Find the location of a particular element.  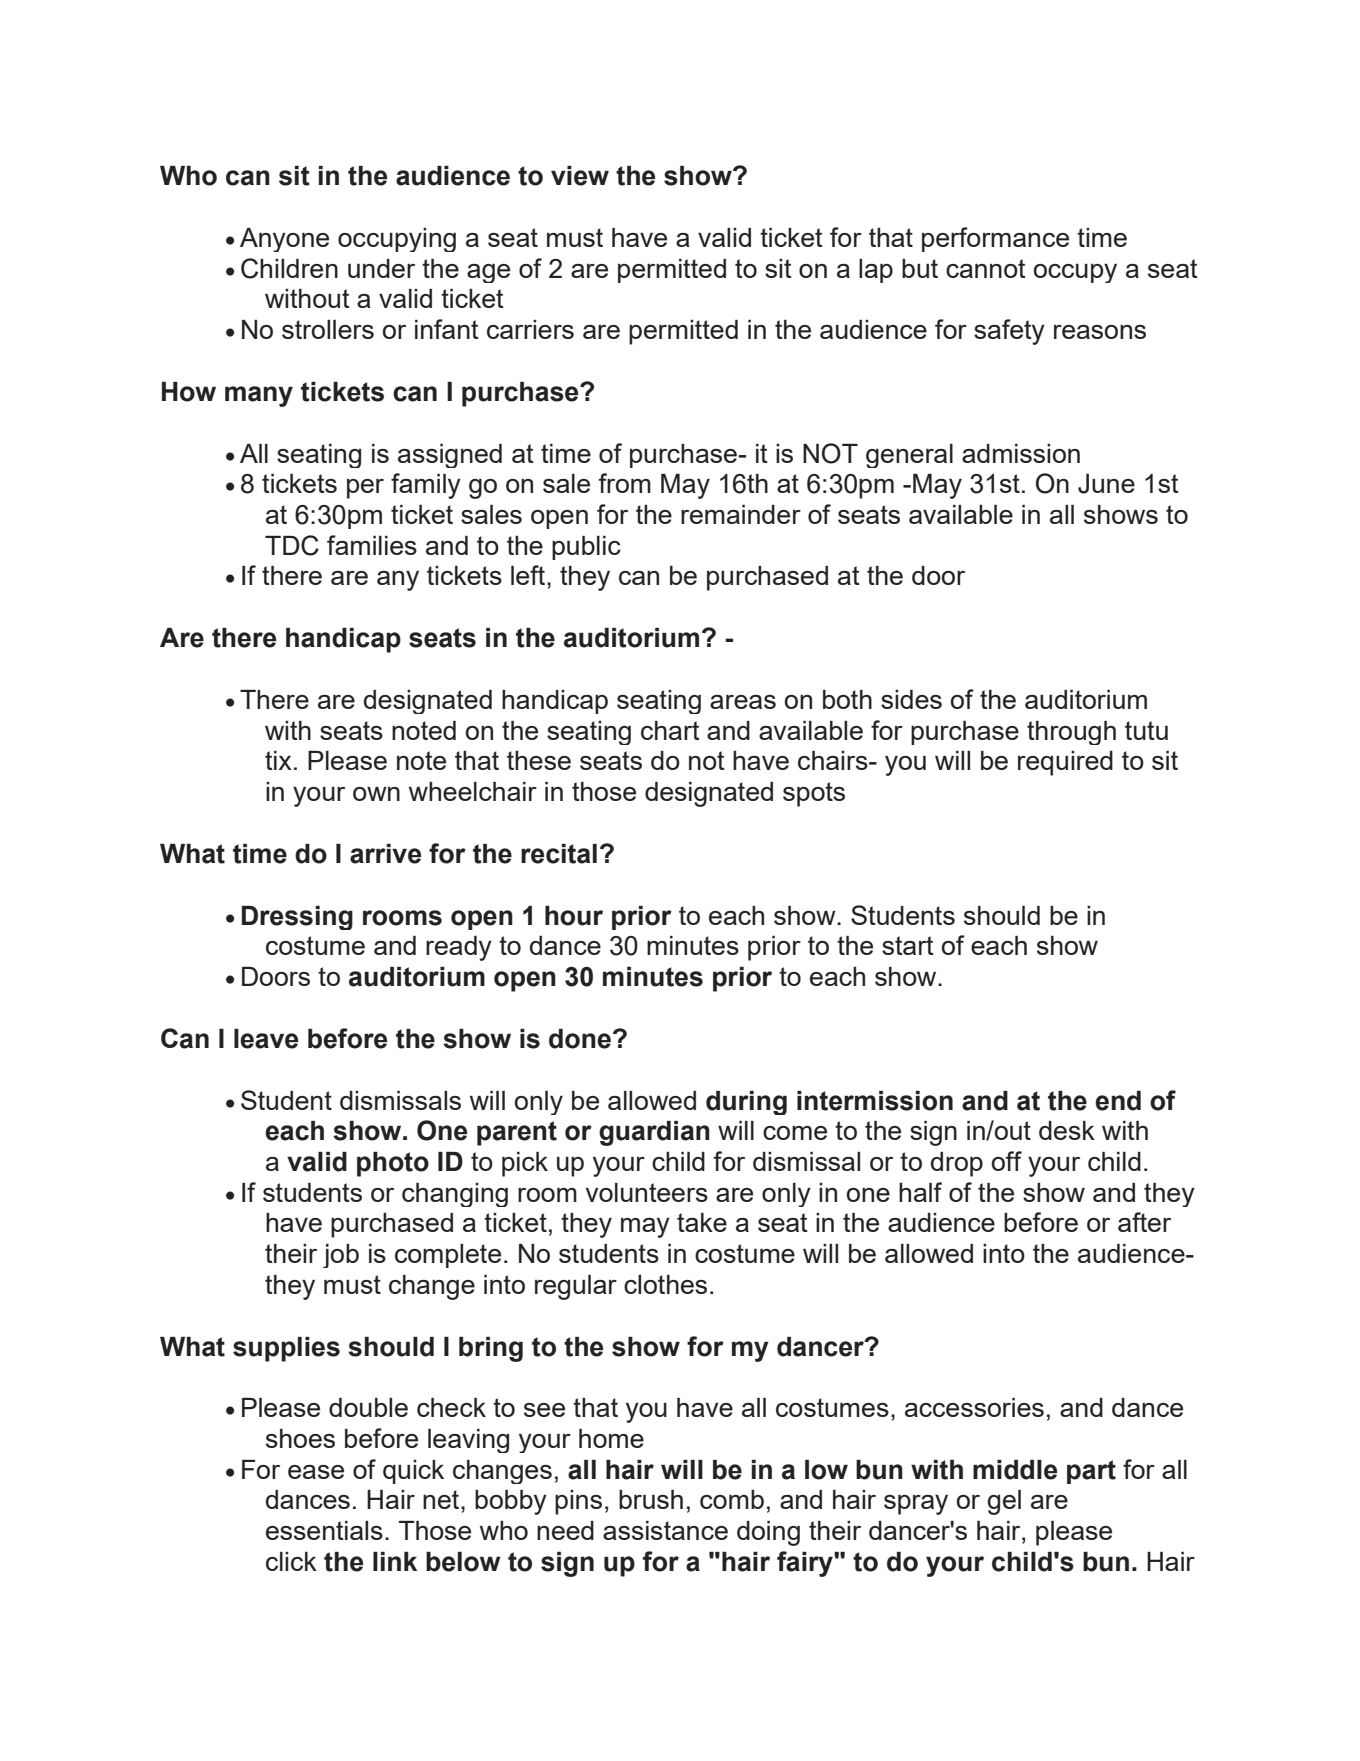

under is located at coordinates (381, 268).
